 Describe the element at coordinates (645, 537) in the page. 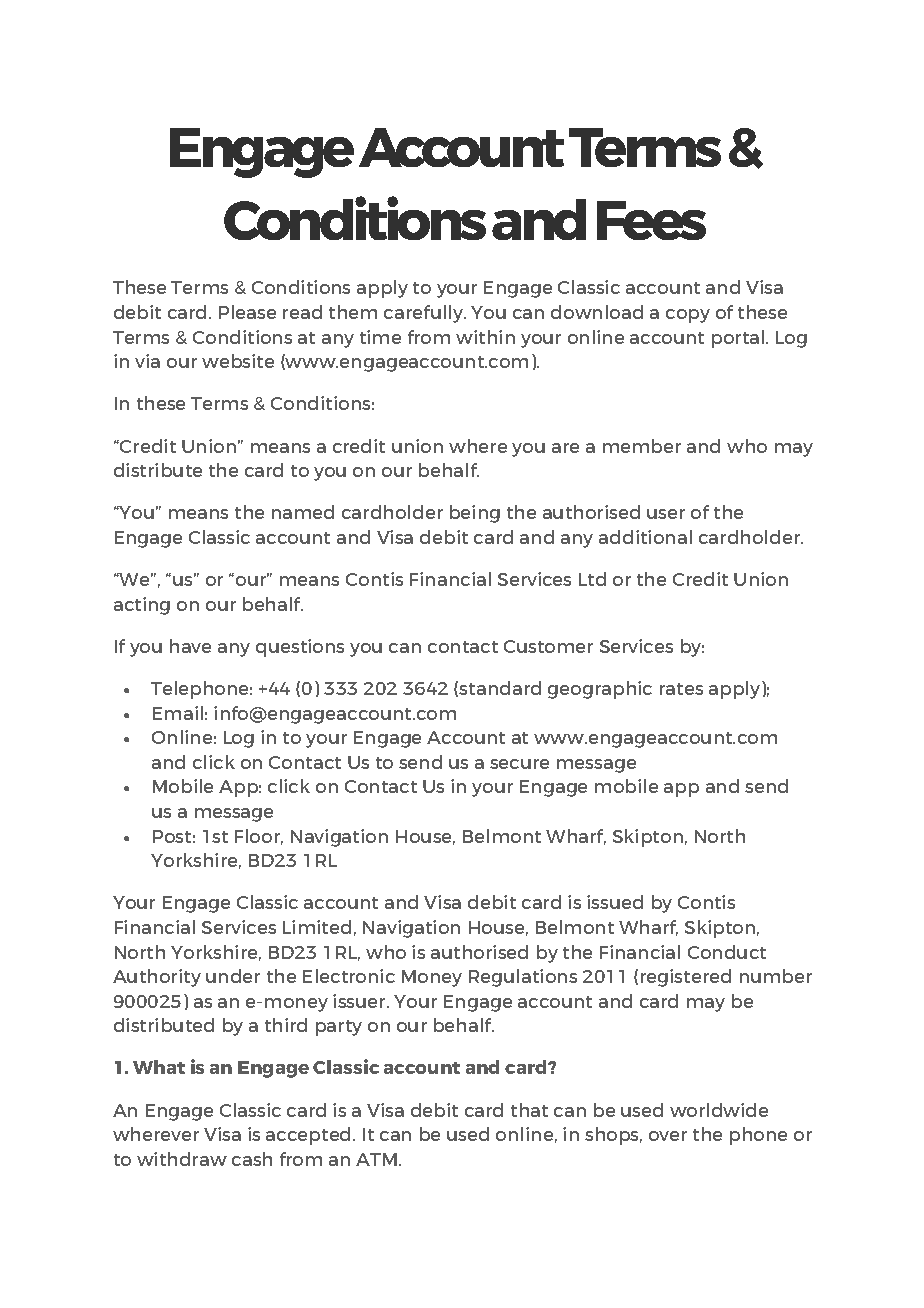

I see `additional` at that location.
